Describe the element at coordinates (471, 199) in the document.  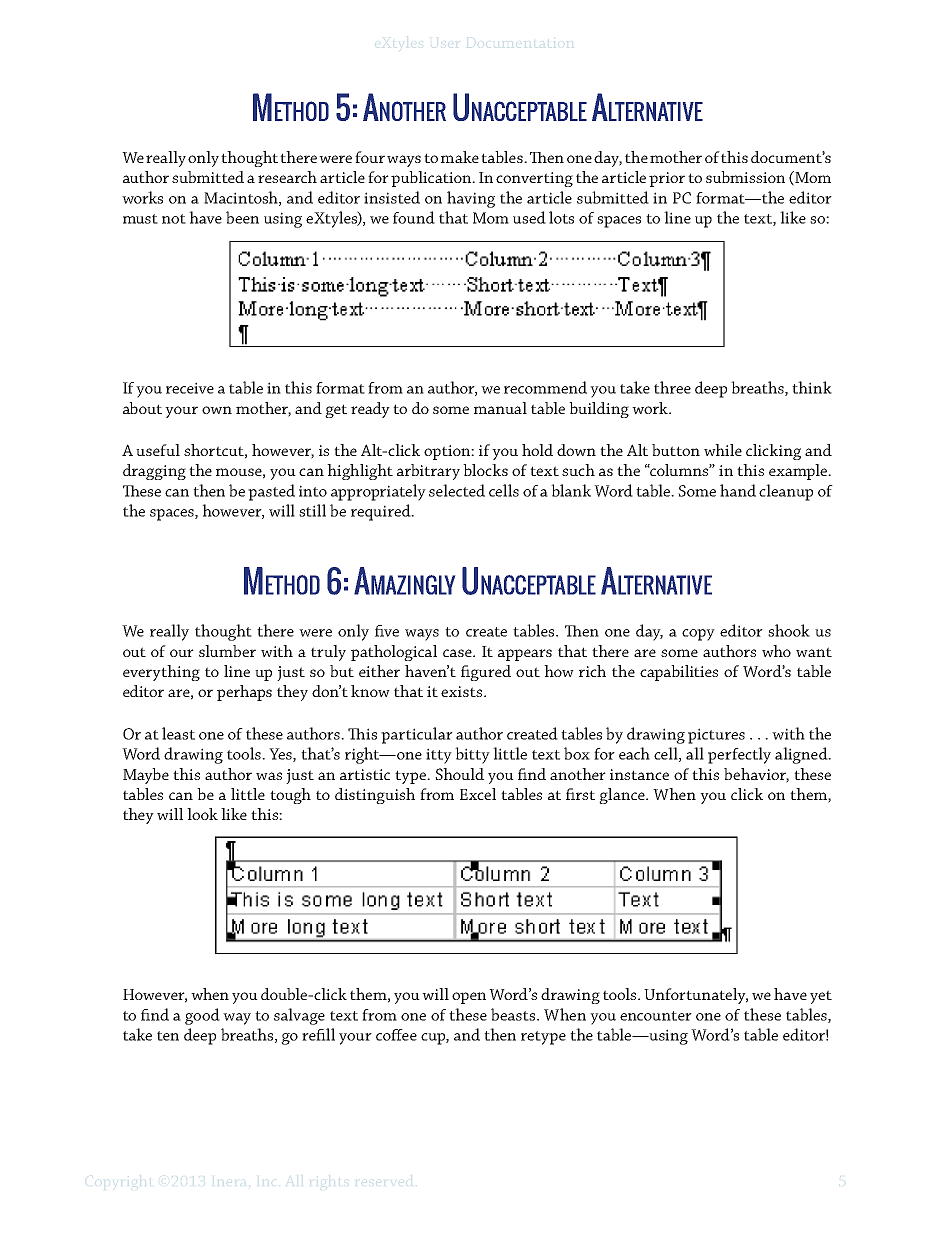
I see `having` at that location.
